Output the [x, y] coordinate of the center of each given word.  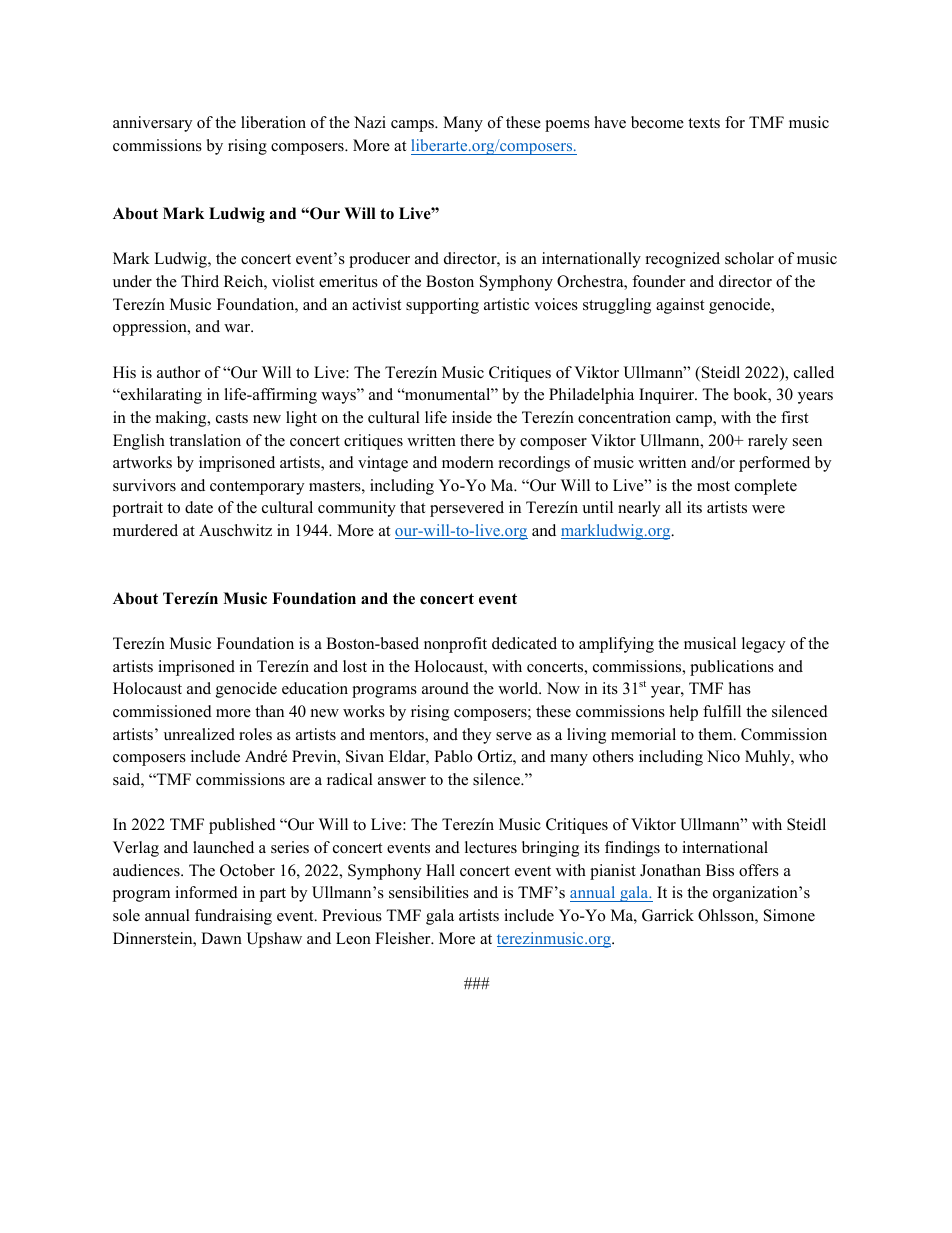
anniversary [152, 124]
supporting [442, 306]
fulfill [722, 711]
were [768, 509]
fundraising [233, 917]
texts [704, 123]
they [476, 736]
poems [567, 126]
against [680, 306]
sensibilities [429, 892]
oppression [151, 328]
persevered [467, 509]
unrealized [199, 734]
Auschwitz [235, 530]
